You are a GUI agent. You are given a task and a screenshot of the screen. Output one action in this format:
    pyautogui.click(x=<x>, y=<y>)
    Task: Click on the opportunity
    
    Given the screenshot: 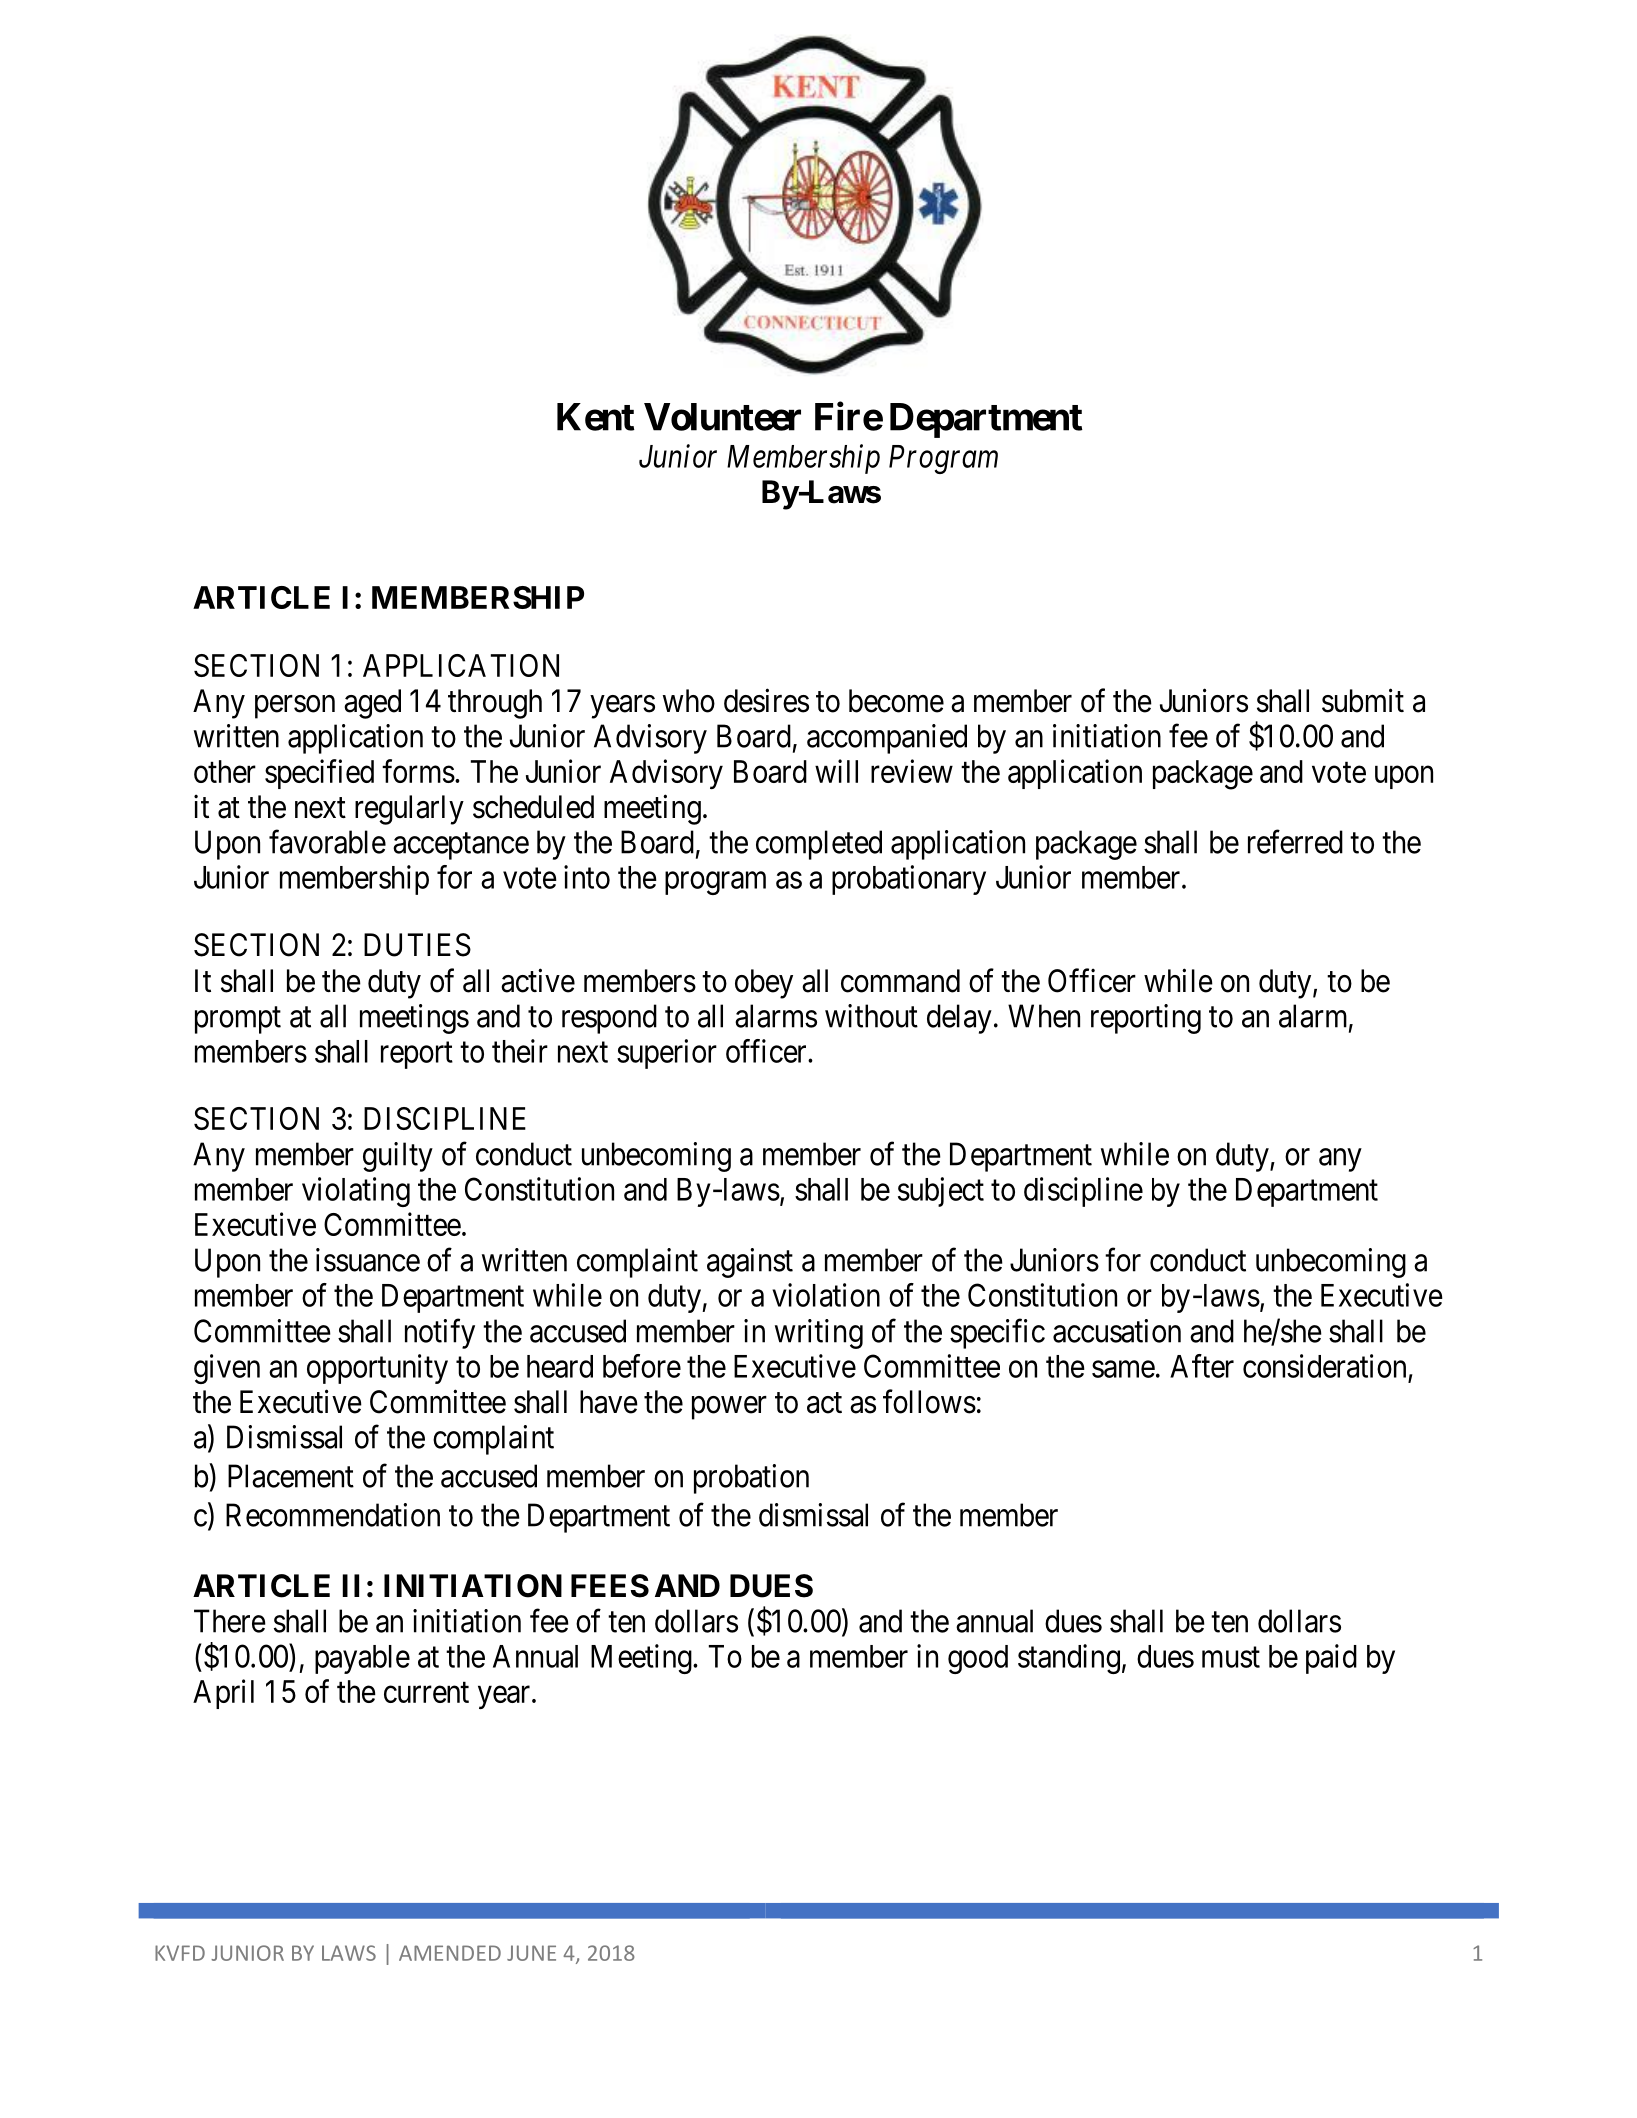 What is the action you would take?
    pyautogui.click(x=377, y=1369)
